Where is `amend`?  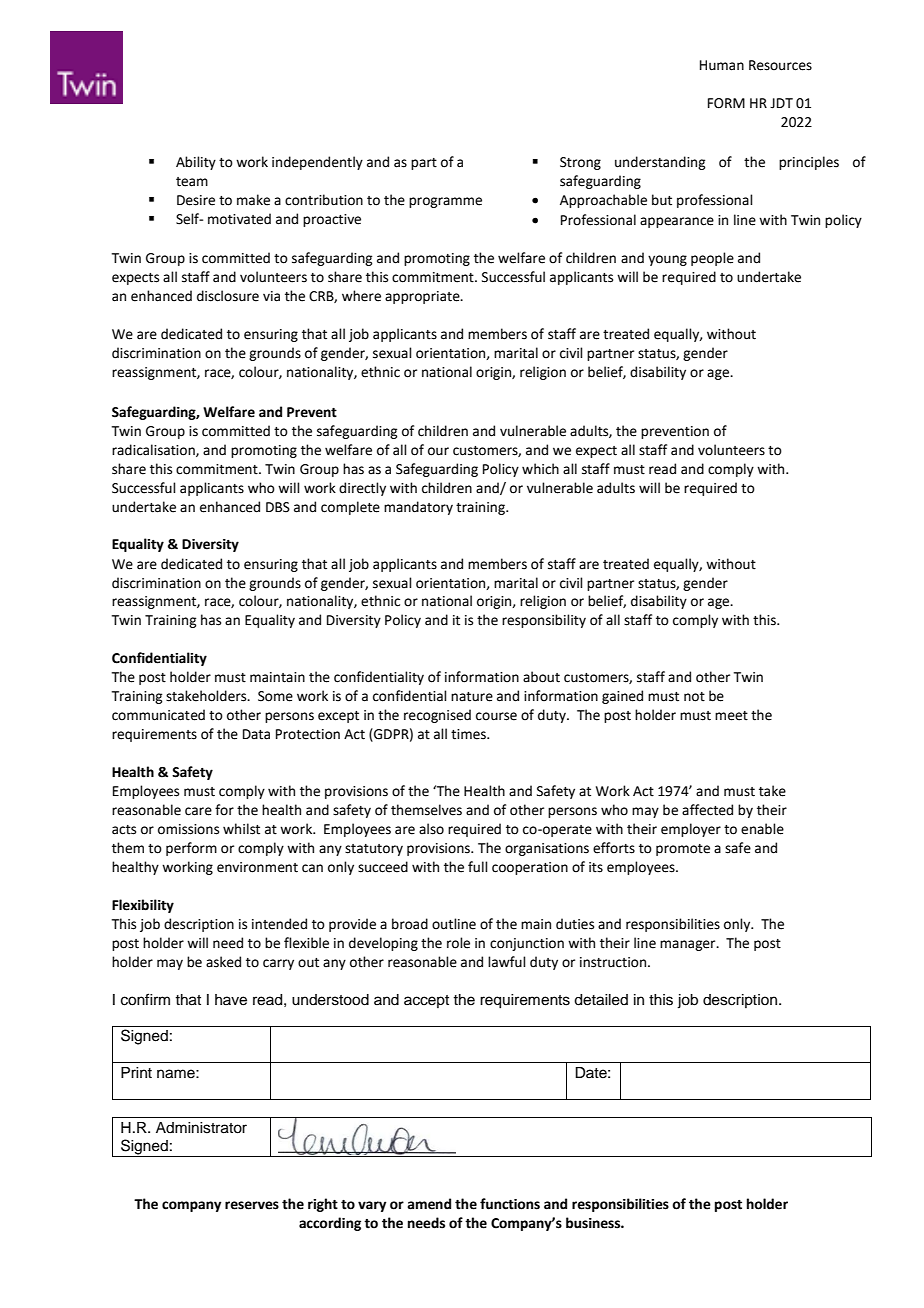 amend is located at coordinates (429, 1204).
